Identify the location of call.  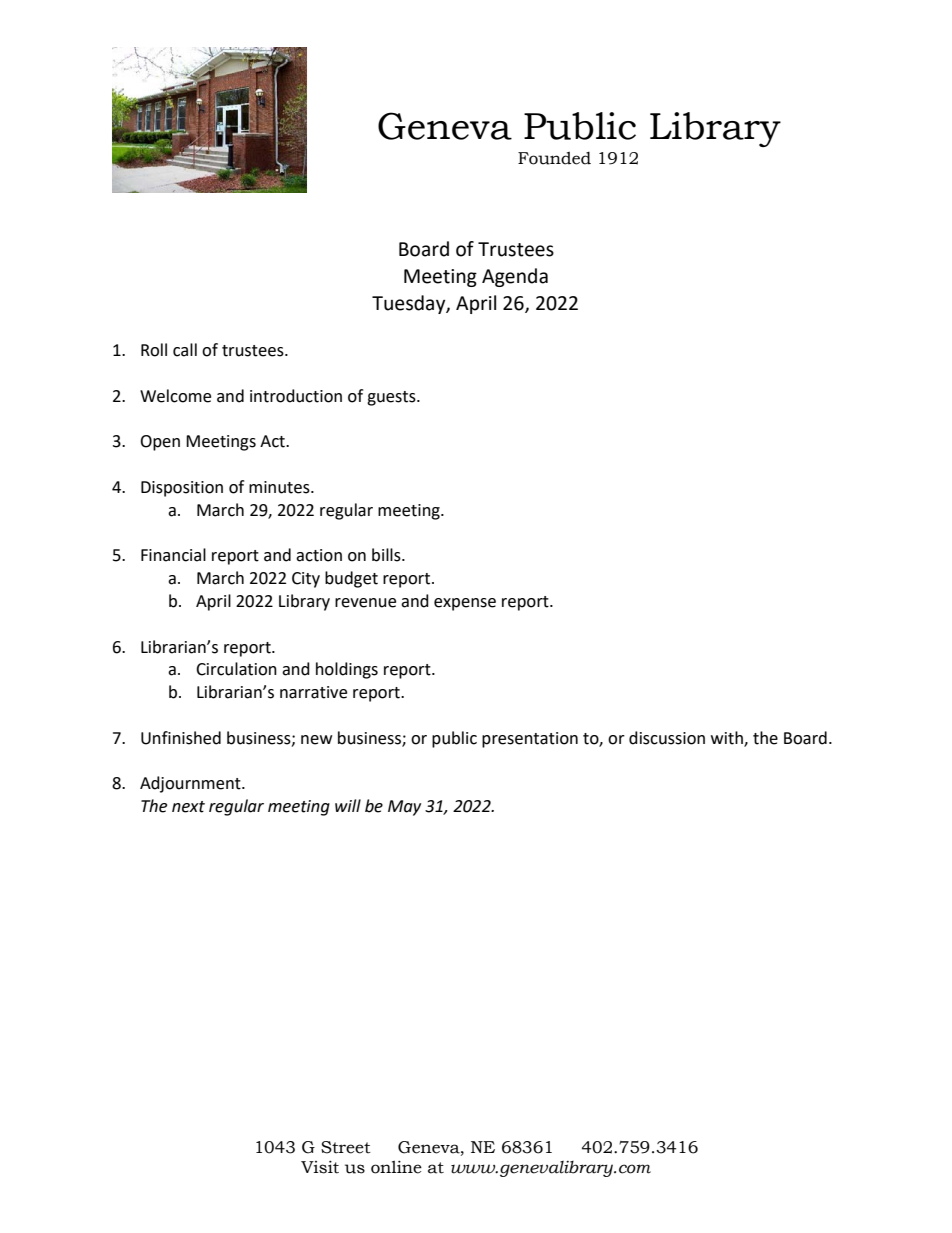
(185, 350).
